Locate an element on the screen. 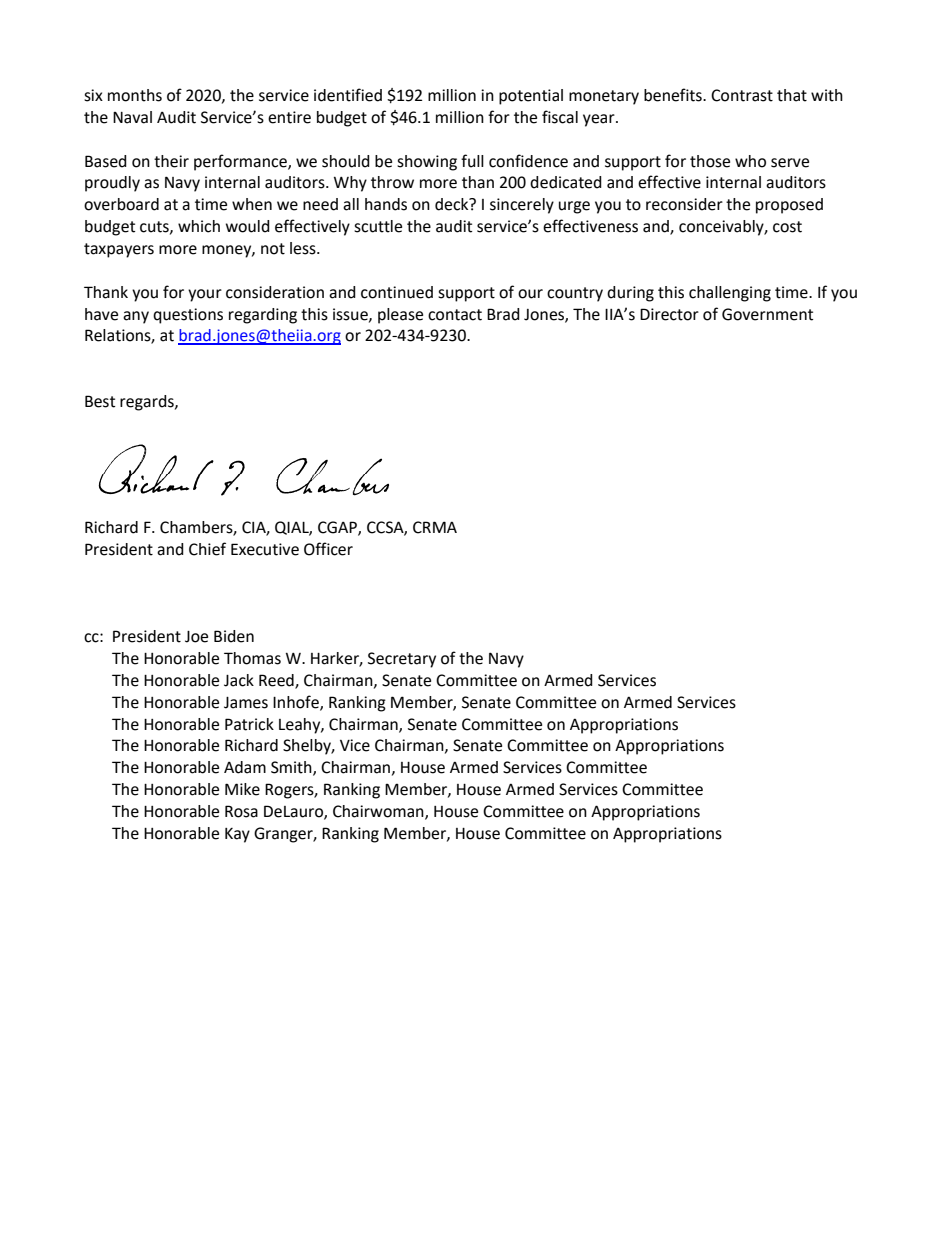  Secretary is located at coordinates (402, 660).
